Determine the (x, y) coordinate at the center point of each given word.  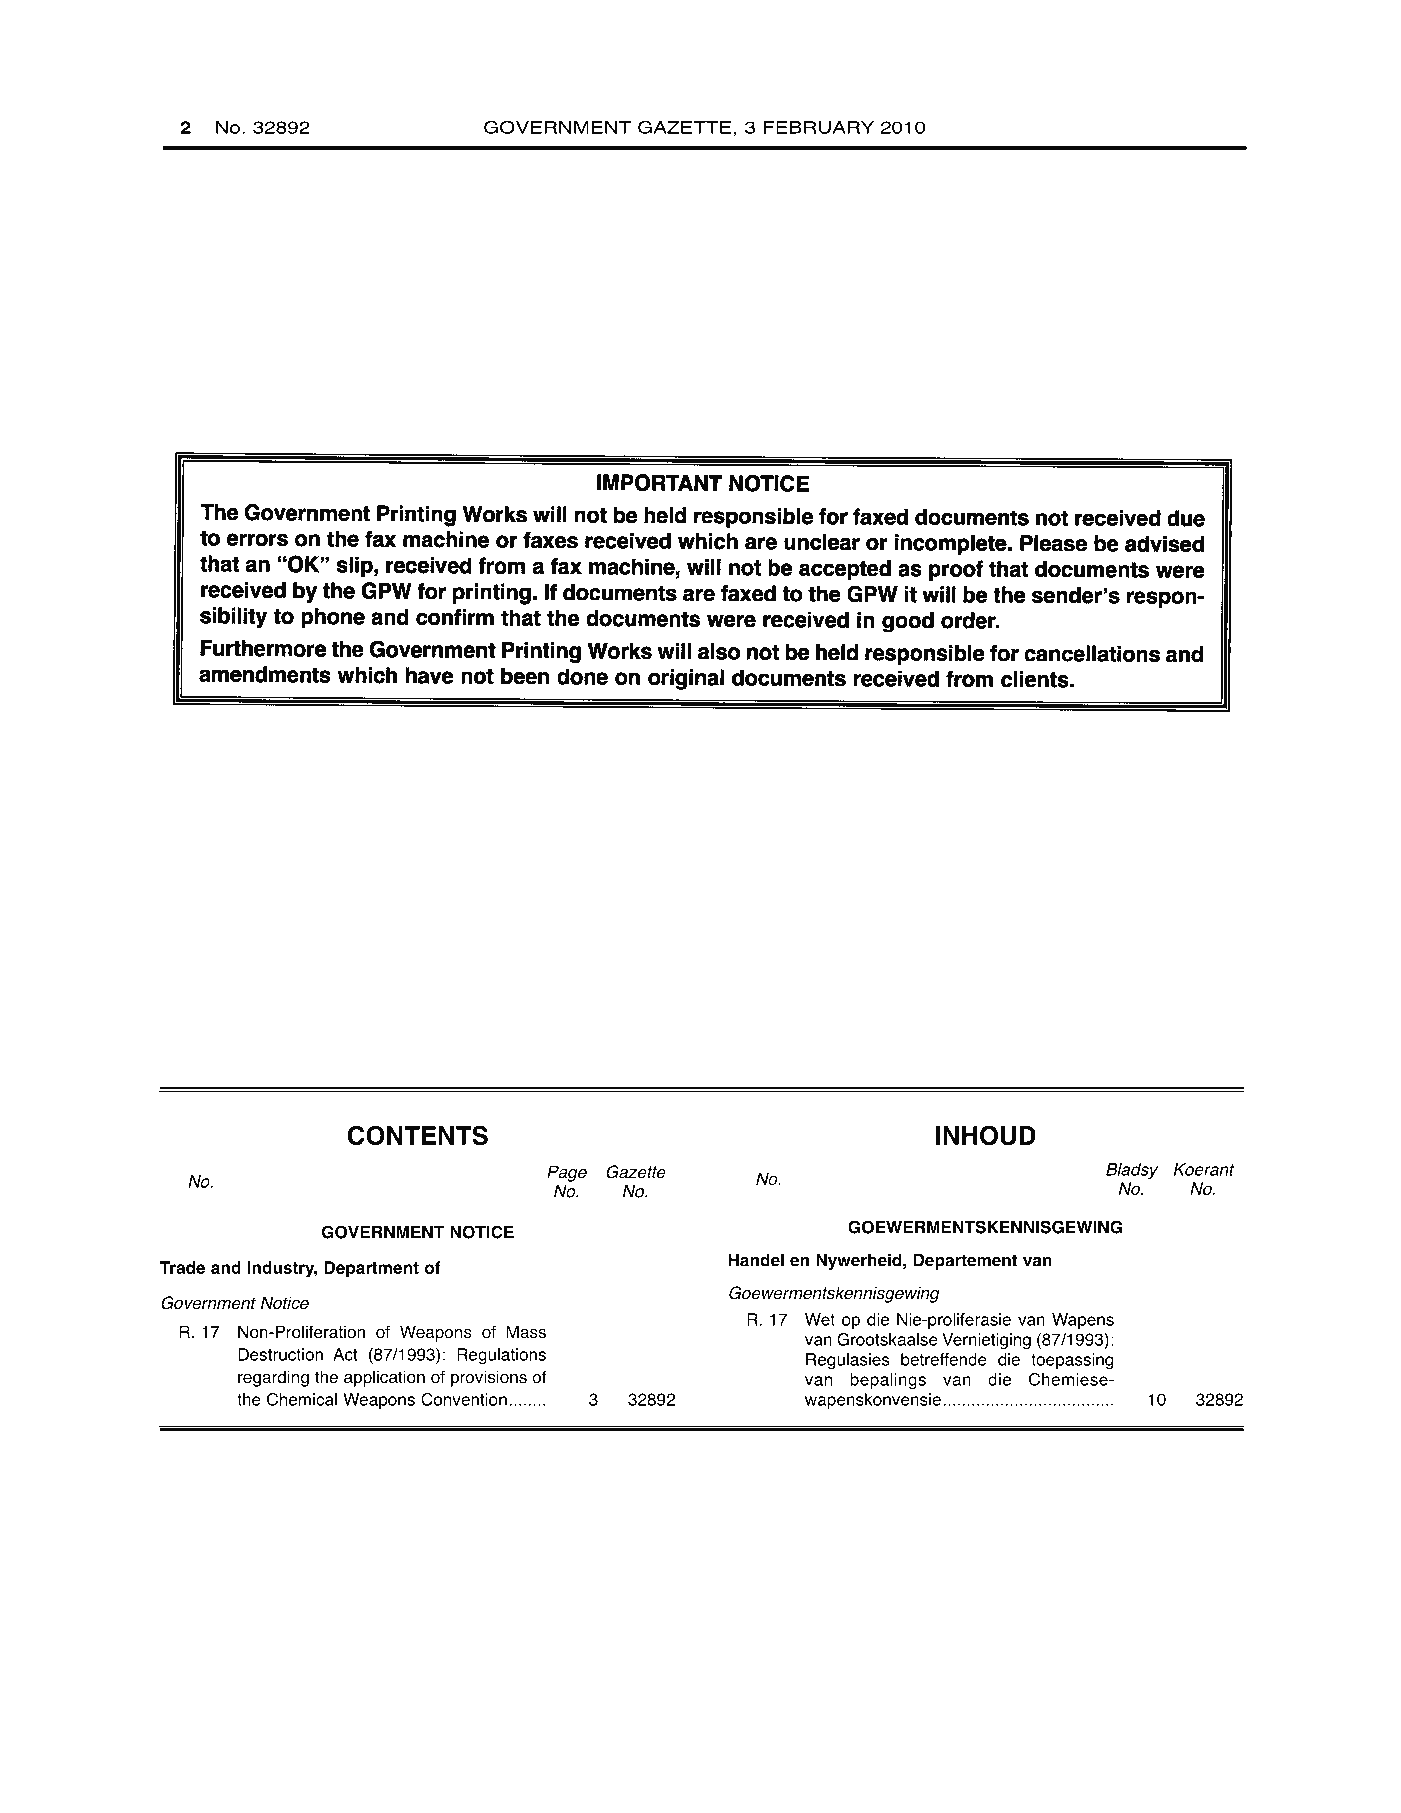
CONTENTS (418, 1135)
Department (371, 1269)
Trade (182, 1267)
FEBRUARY (819, 127)
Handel (756, 1260)
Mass (526, 1332)
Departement (965, 1262)
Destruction (280, 1354)
